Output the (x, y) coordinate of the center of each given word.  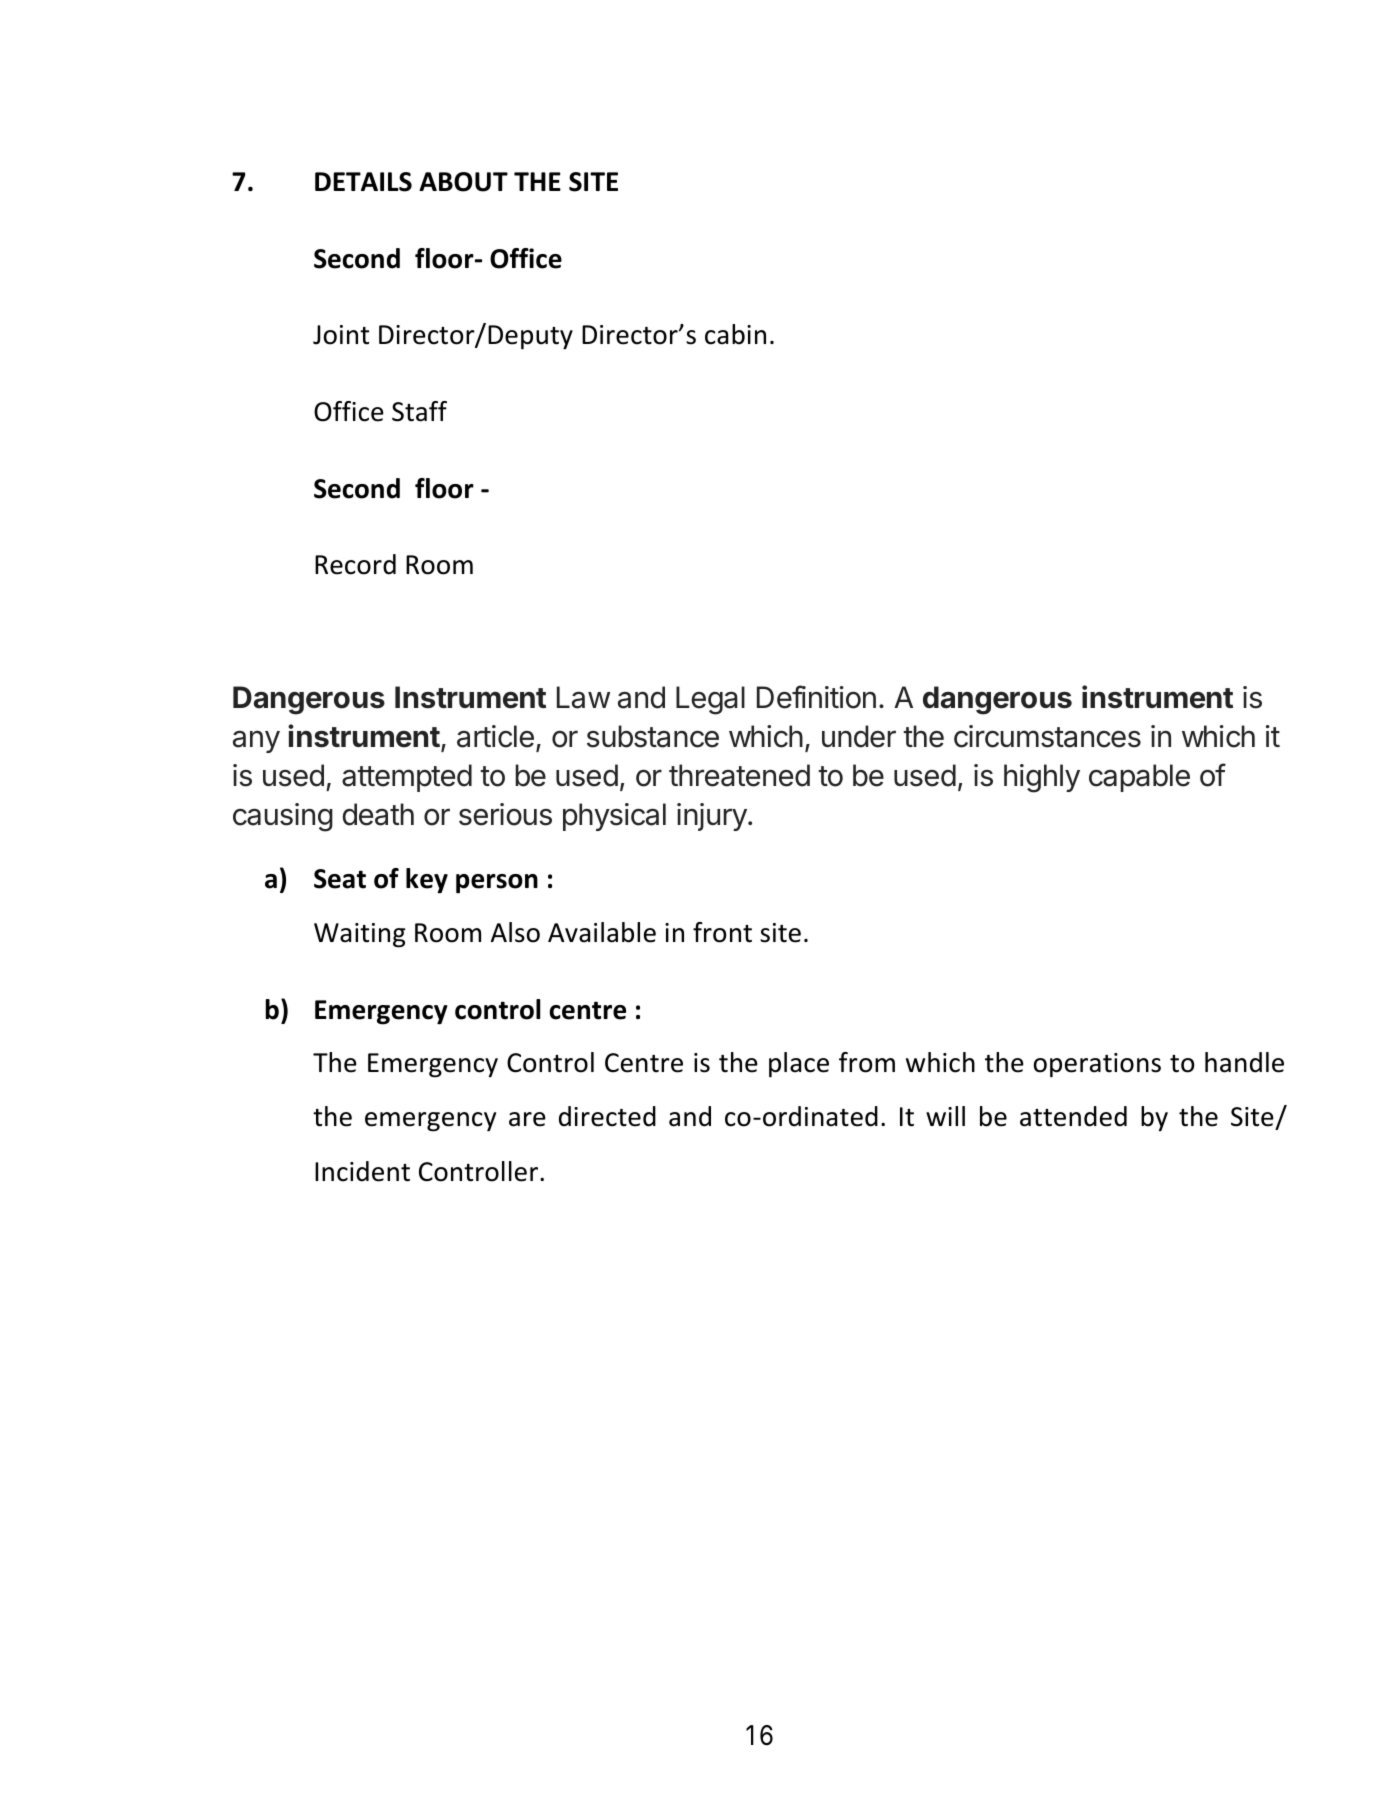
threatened (739, 775)
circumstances (1047, 736)
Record (355, 564)
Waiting (360, 935)
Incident (362, 1171)
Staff (419, 411)
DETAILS (363, 182)
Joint (341, 335)
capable (1139, 778)
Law (583, 697)
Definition (816, 697)
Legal (710, 700)
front (722, 932)
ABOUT (463, 182)
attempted (407, 778)
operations (1097, 1065)
